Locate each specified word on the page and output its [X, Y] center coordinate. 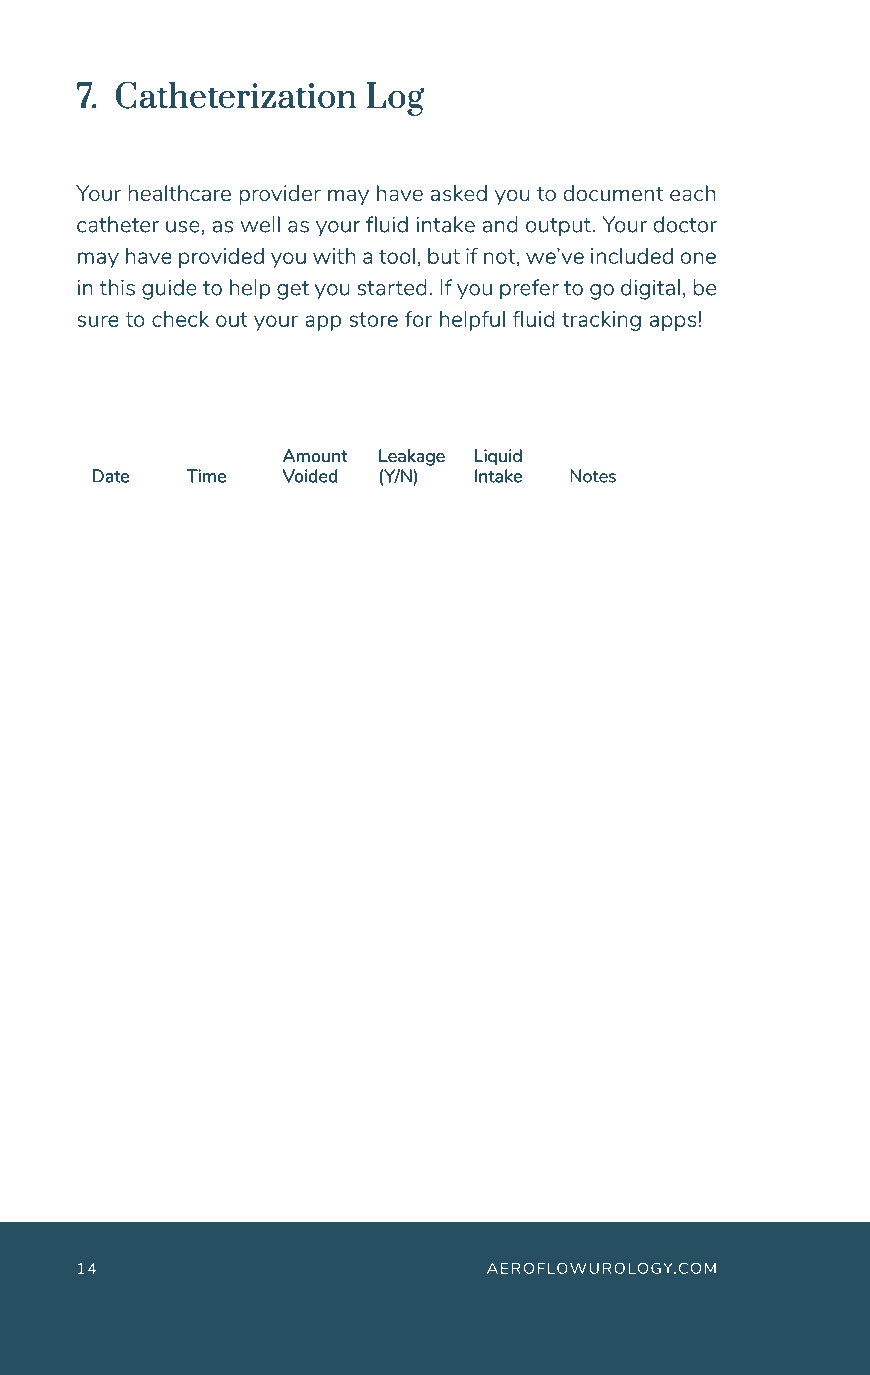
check [180, 319]
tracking [601, 321]
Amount [315, 455]
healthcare [179, 193]
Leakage [412, 457]
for [418, 319]
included [632, 256]
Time [206, 476]
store [373, 319]
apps [673, 323]
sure [98, 321]
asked [459, 193]
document [613, 193]
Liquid [498, 457]
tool [397, 256]
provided [221, 258]
